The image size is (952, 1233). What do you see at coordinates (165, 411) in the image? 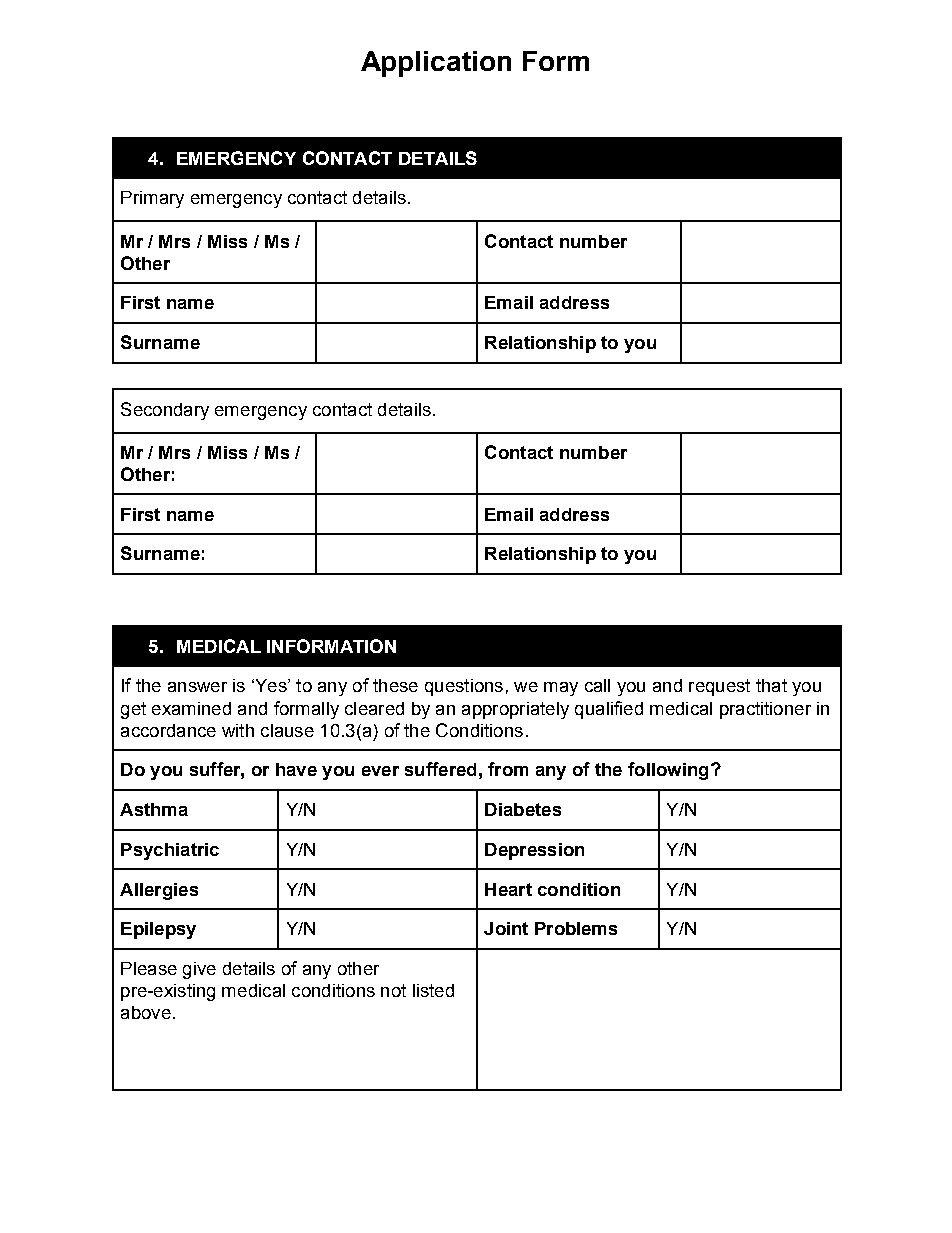
I see `Secondary` at bounding box center [165, 411].
